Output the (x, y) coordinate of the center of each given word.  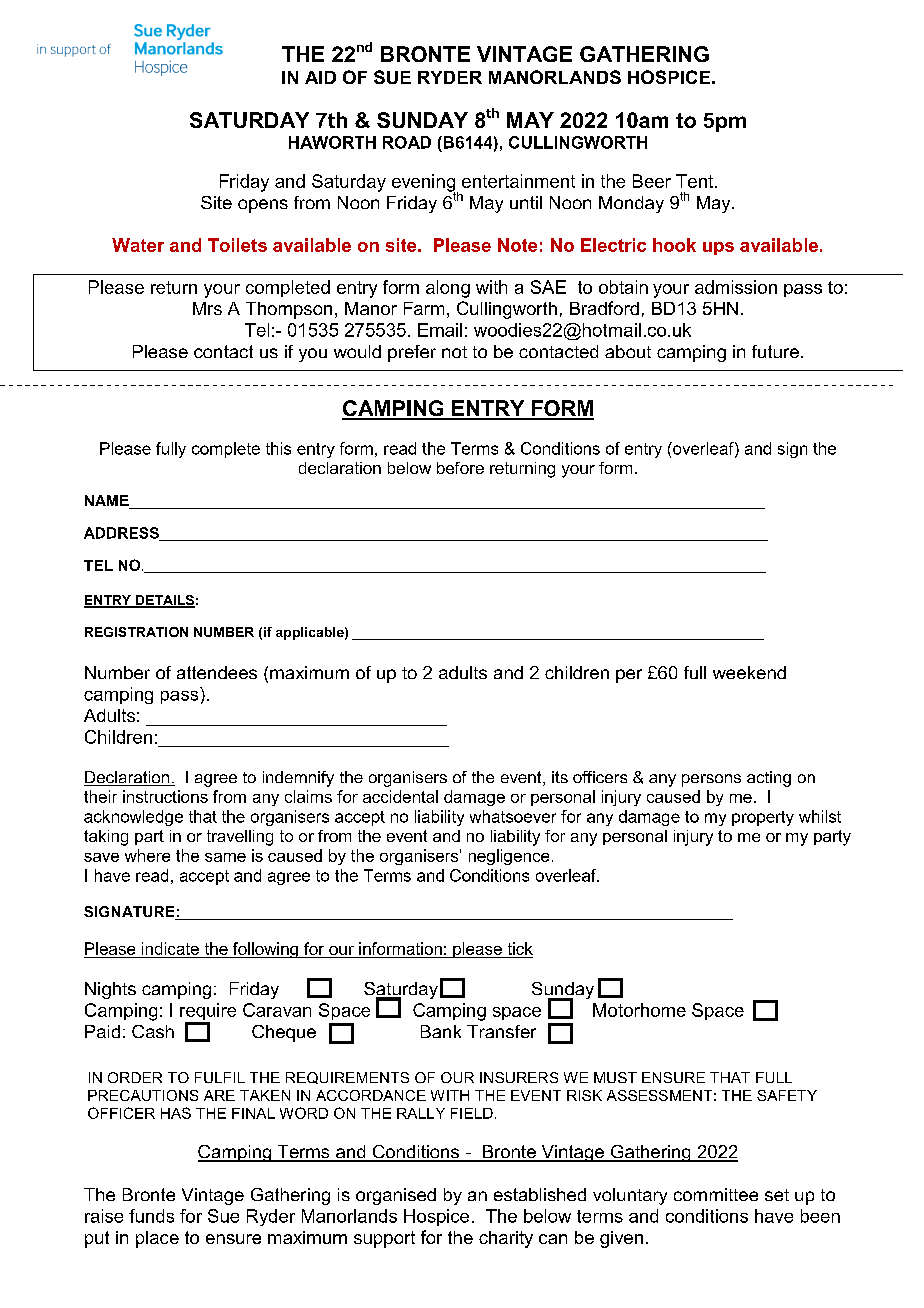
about (628, 351)
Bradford (604, 308)
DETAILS (164, 601)
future (775, 351)
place (157, 1239)
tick (520, 948)
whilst (820, 816)
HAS (176, 1113)
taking (106, 838)
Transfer (501, 1031)
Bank (441, 1031)
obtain (623, 287)
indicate (170, 948)
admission (736, 287)
